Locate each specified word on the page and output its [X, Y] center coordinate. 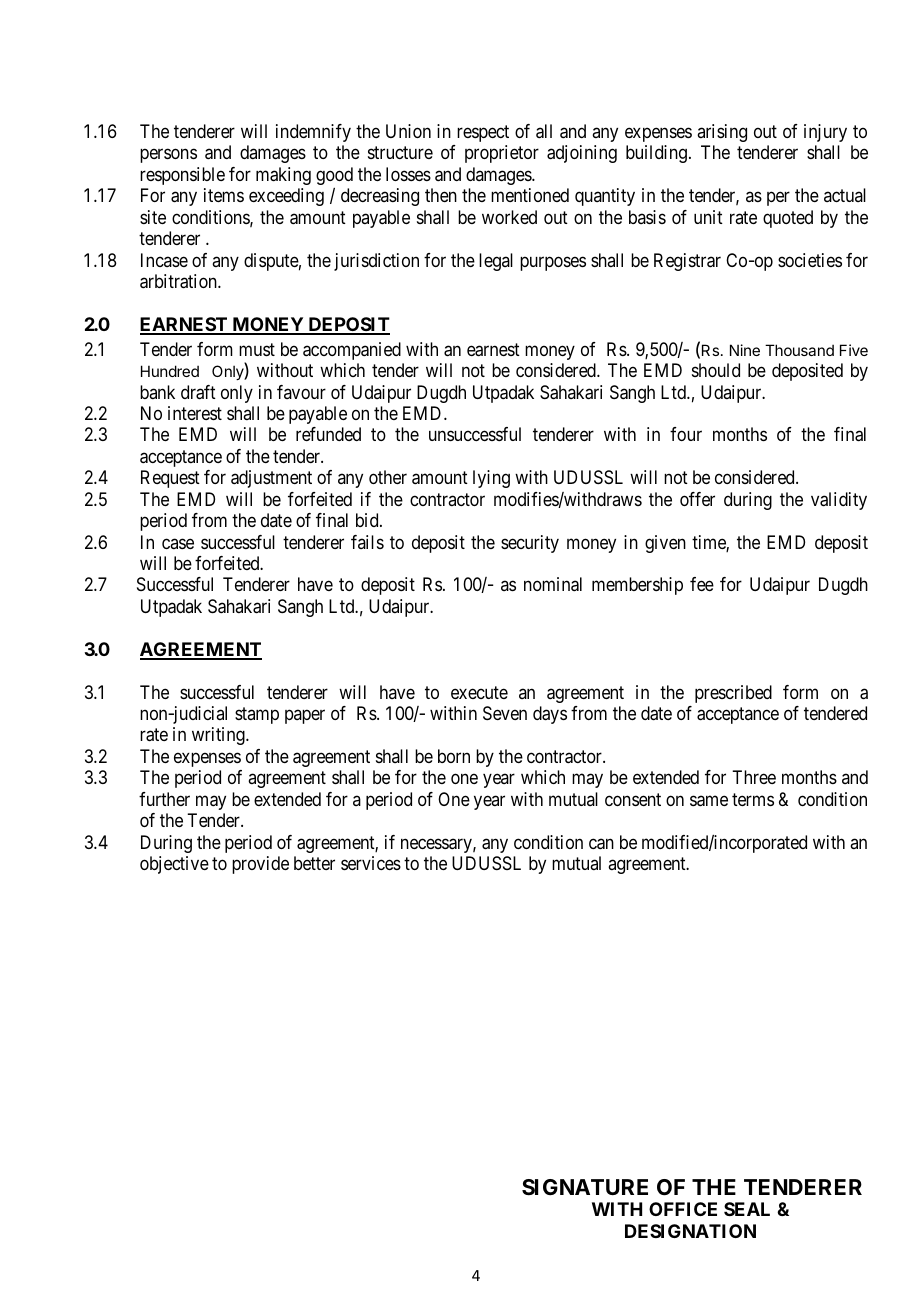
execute [479, 692]
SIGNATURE [585, 1187]
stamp [257, 715]
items [224, 195]
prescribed [733, 694]
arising [722, 133]
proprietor [502, 154]
